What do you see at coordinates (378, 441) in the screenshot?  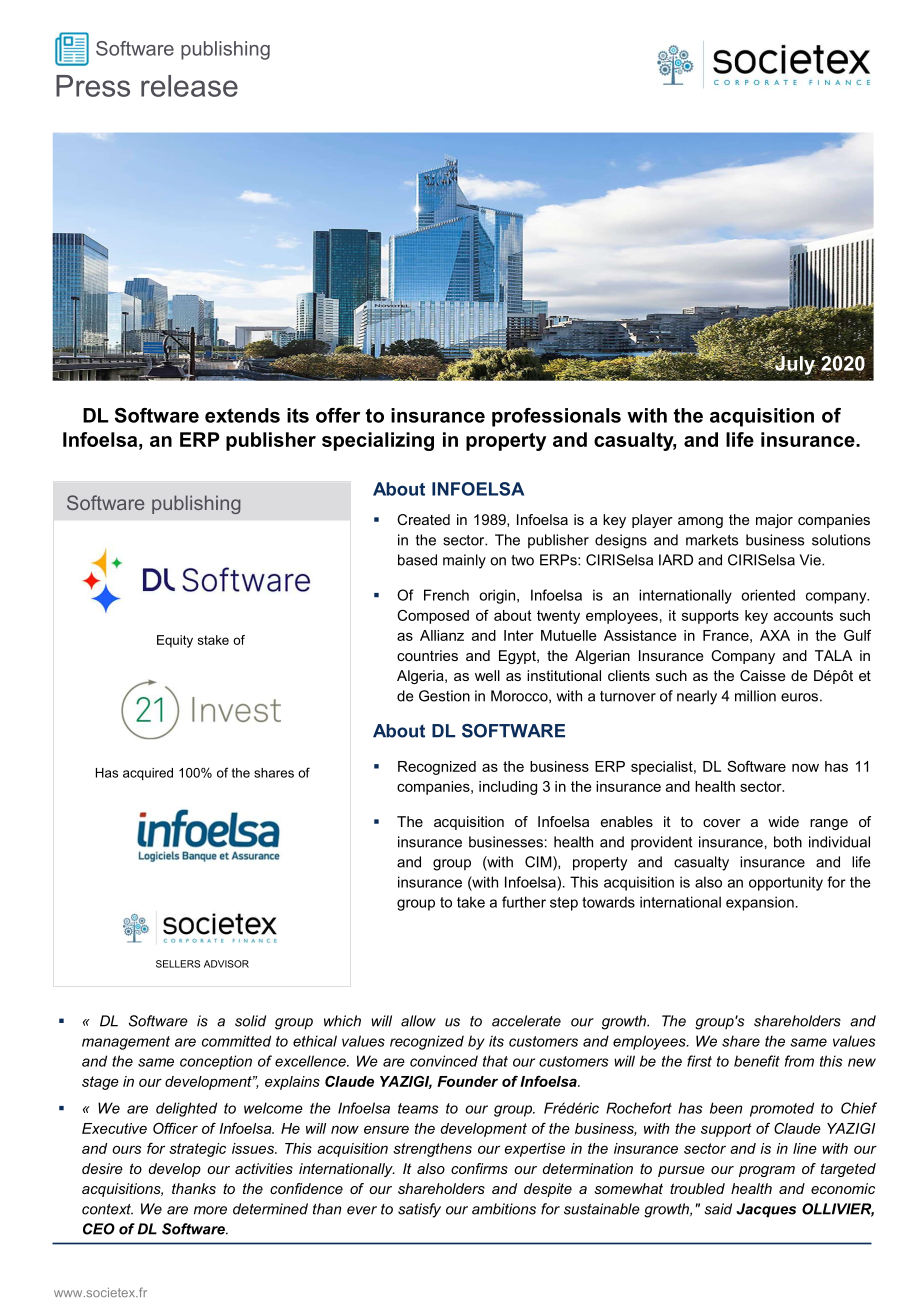 I see `specializing` at bounding box center [378, 441].
